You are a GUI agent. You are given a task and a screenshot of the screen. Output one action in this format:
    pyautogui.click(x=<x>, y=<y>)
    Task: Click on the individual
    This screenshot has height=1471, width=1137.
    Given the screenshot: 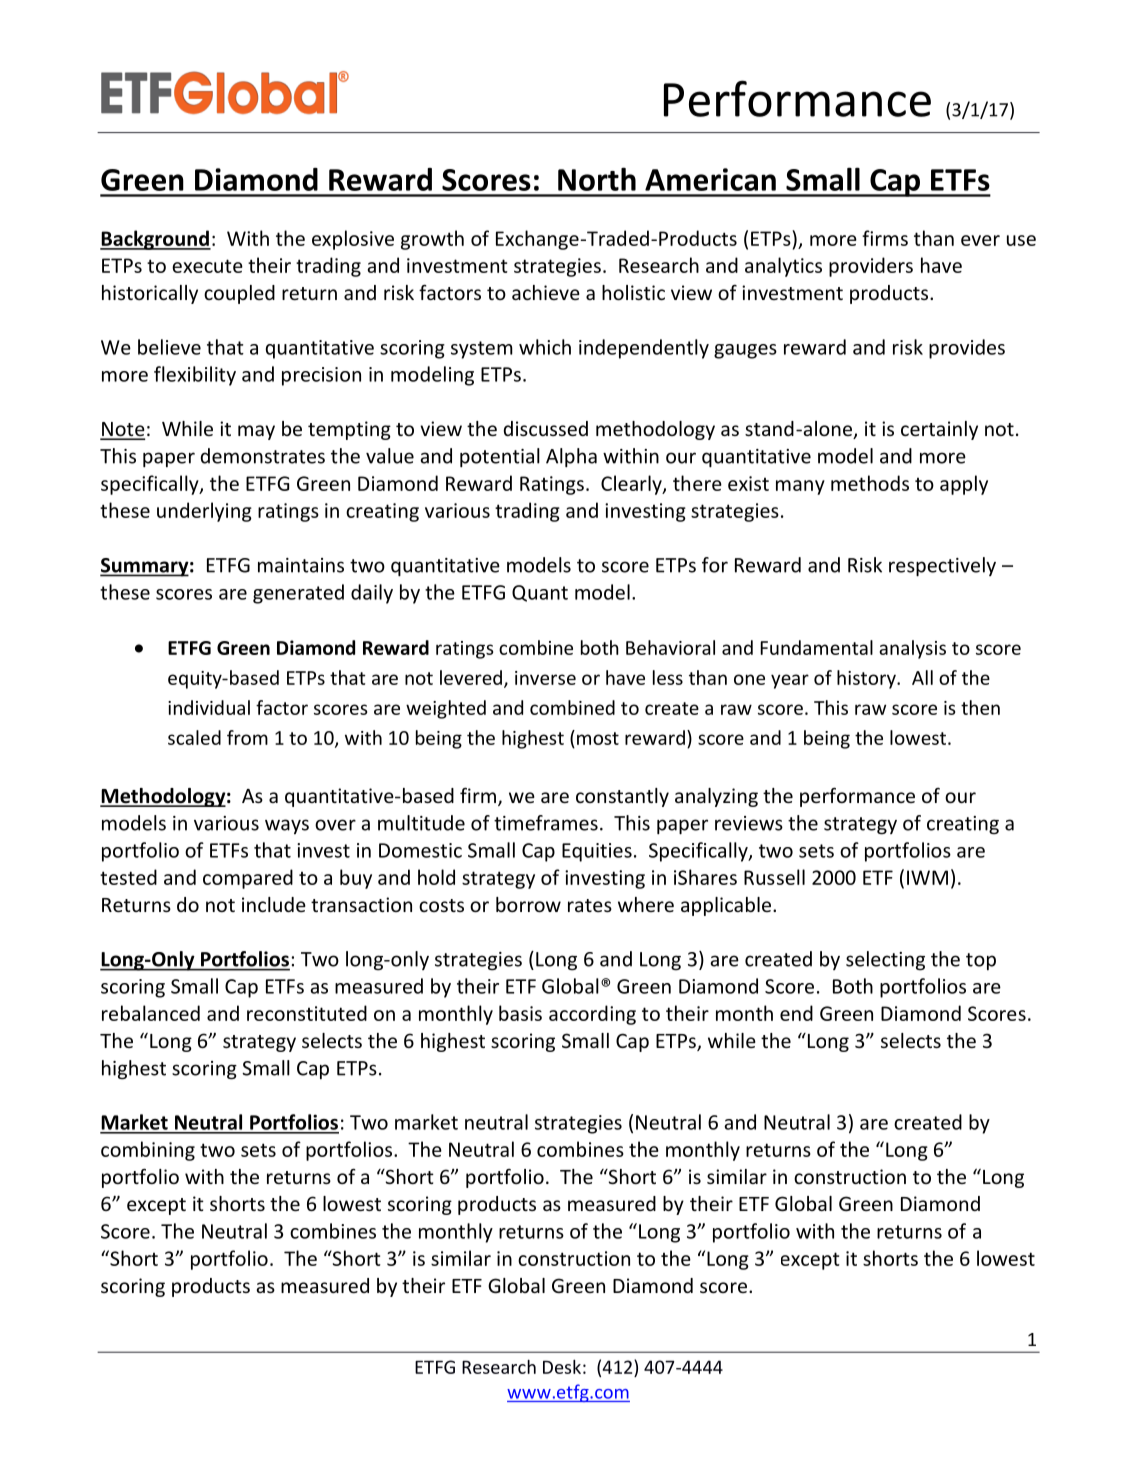 What is the action you would take?
    pyautogui.click(x=209, y=707)
